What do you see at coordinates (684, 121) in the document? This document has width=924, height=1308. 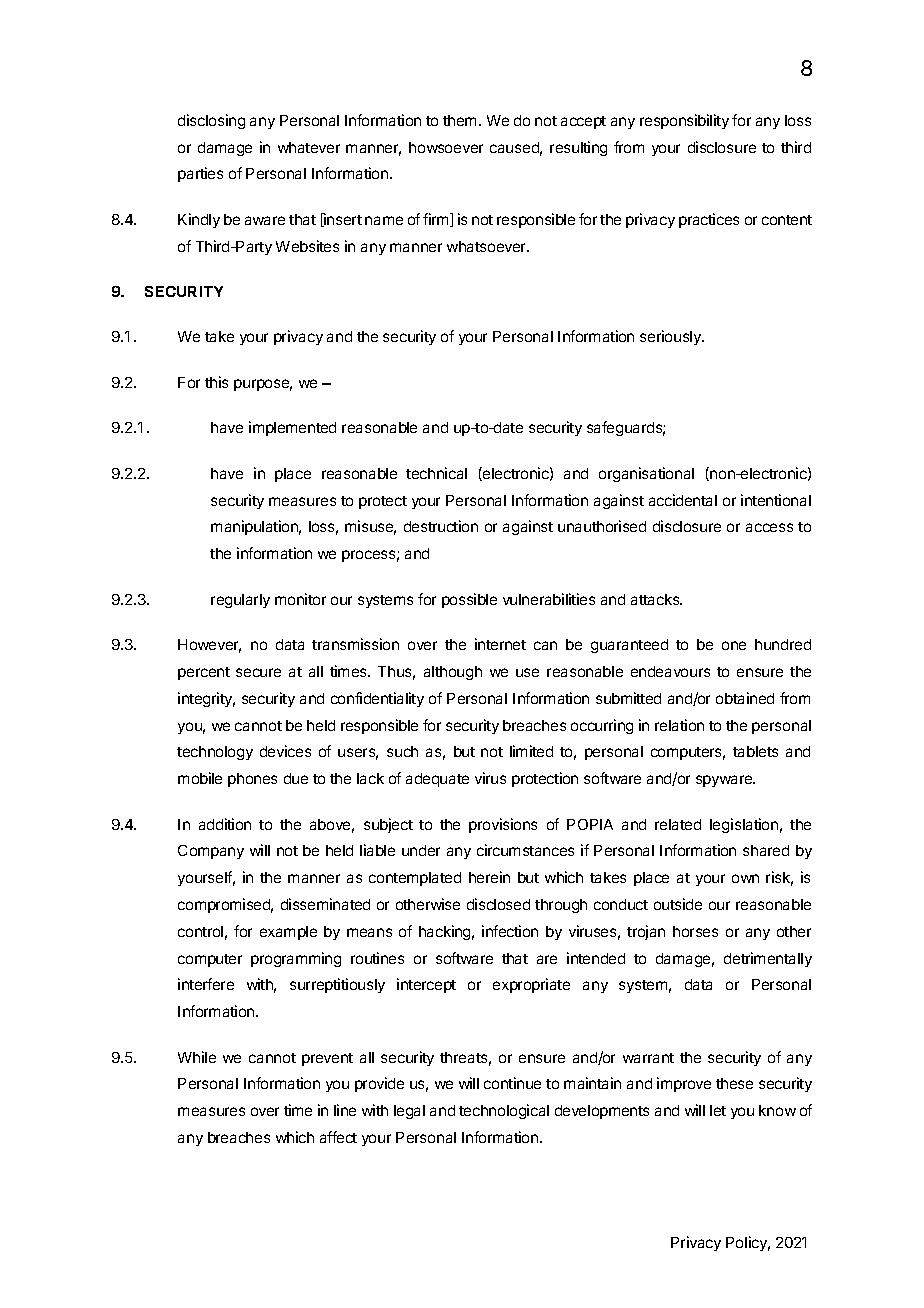 I see `responsibility` at bounding box center [684, 121].
